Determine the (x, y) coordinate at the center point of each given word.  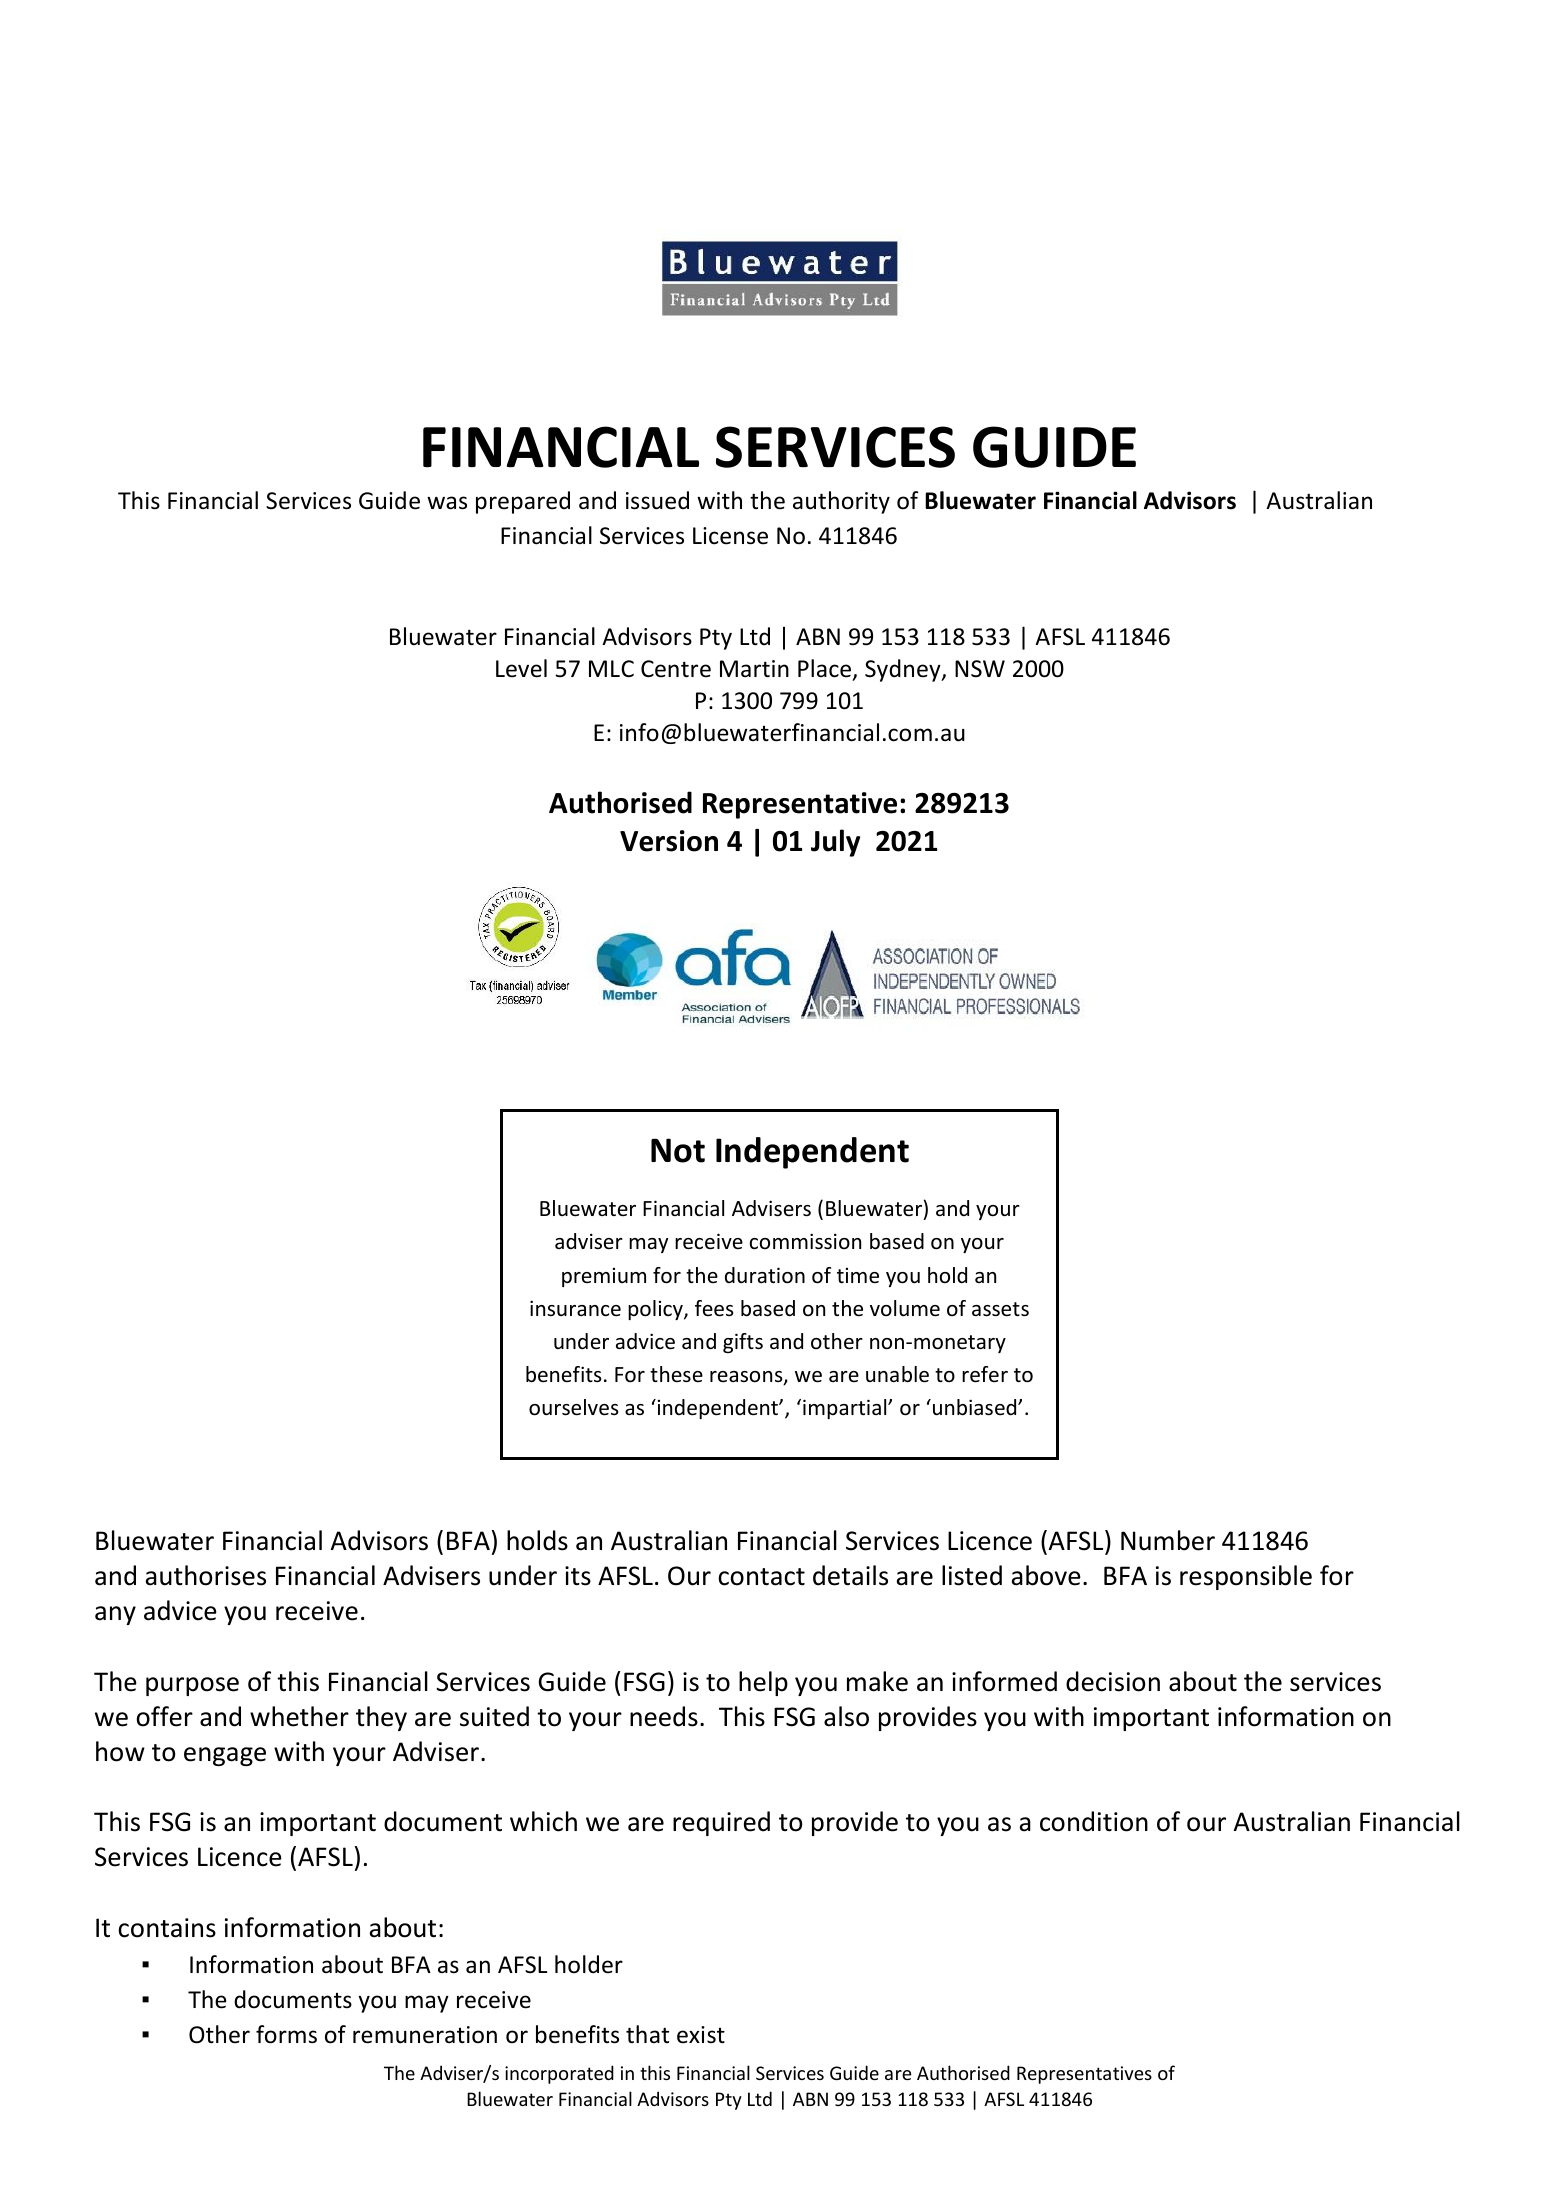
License (730, 536)
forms (286, 2034)
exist (701, 2035)
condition (1094, 1821)
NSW (980, 669)
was (447, 503)
